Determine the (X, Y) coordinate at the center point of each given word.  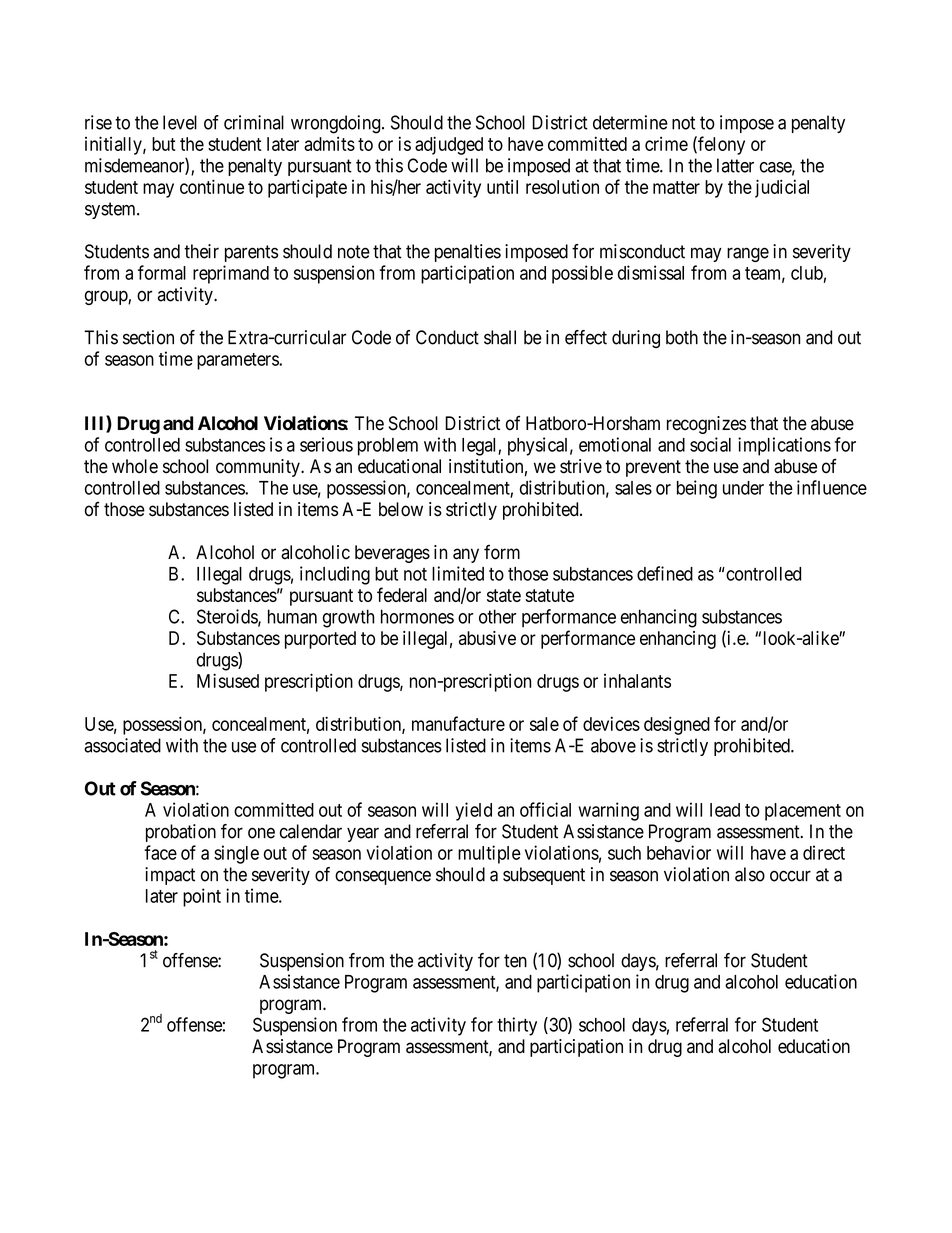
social (710, 444)
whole (135, 466)
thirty (517, 1026)
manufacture (458, 723)
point (202, 897)
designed (677, 725)
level (180, 122)
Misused (228, 680)
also (750, 874)
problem (388, 447)
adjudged (449, 145)
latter (735, 165)
